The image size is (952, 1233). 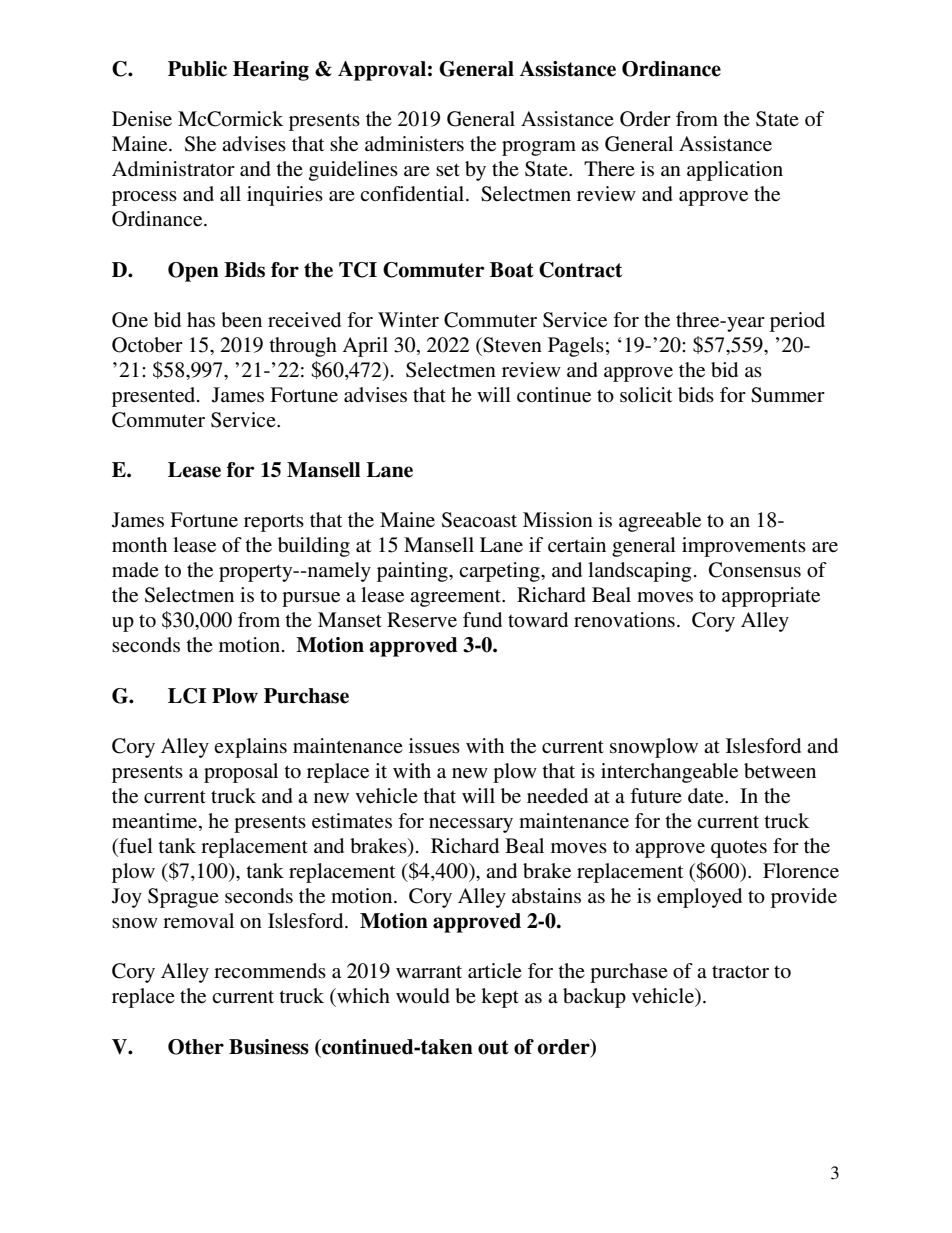 What do you see at coordinates (500, 998) in the screenshot?
I see `kept` at bounding box center [500, 998].
